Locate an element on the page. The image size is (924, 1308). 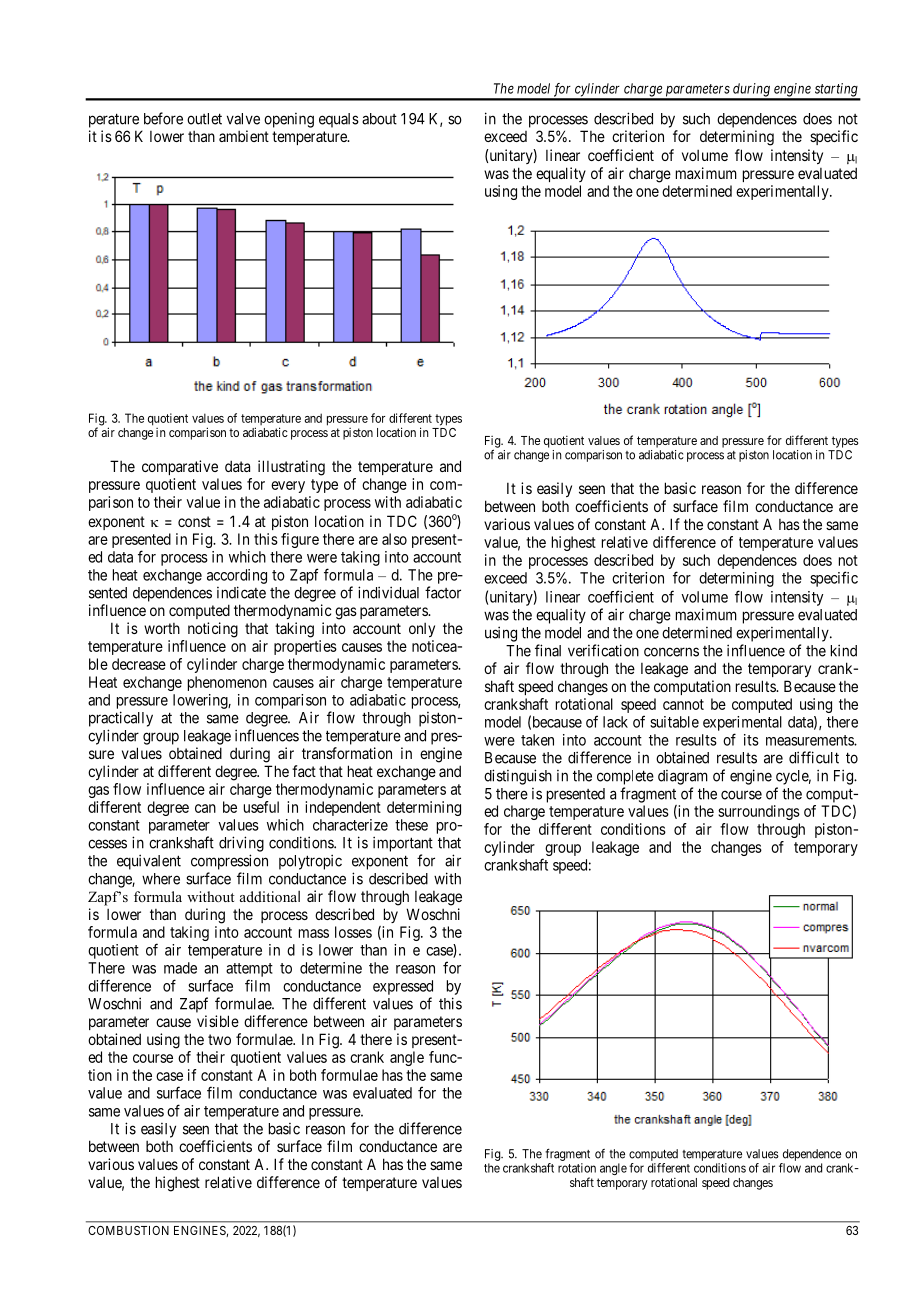
equals is located at coordinates (339, 120).
